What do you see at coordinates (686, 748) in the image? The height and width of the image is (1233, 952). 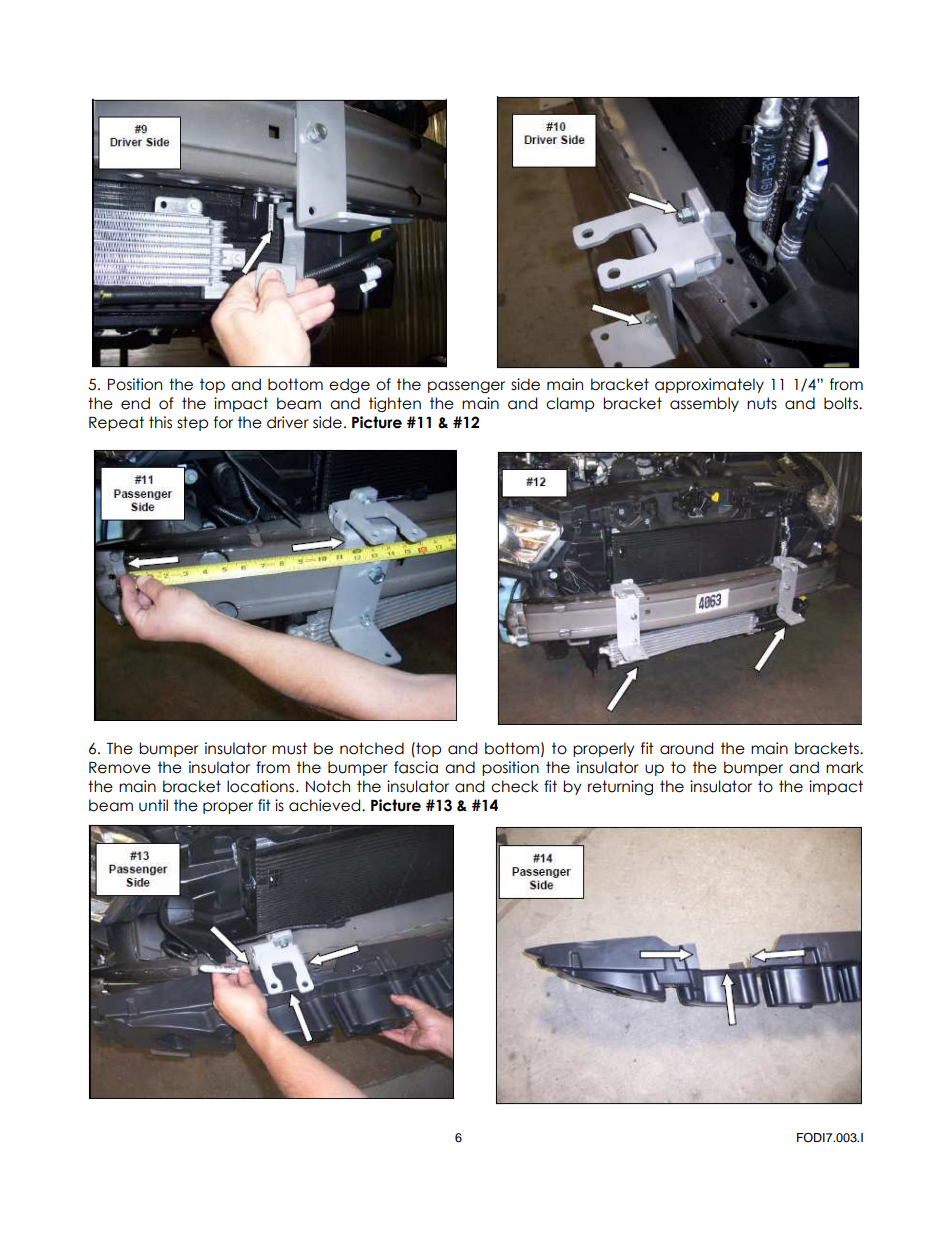 I see `around` at bounding box center [686, 748].
